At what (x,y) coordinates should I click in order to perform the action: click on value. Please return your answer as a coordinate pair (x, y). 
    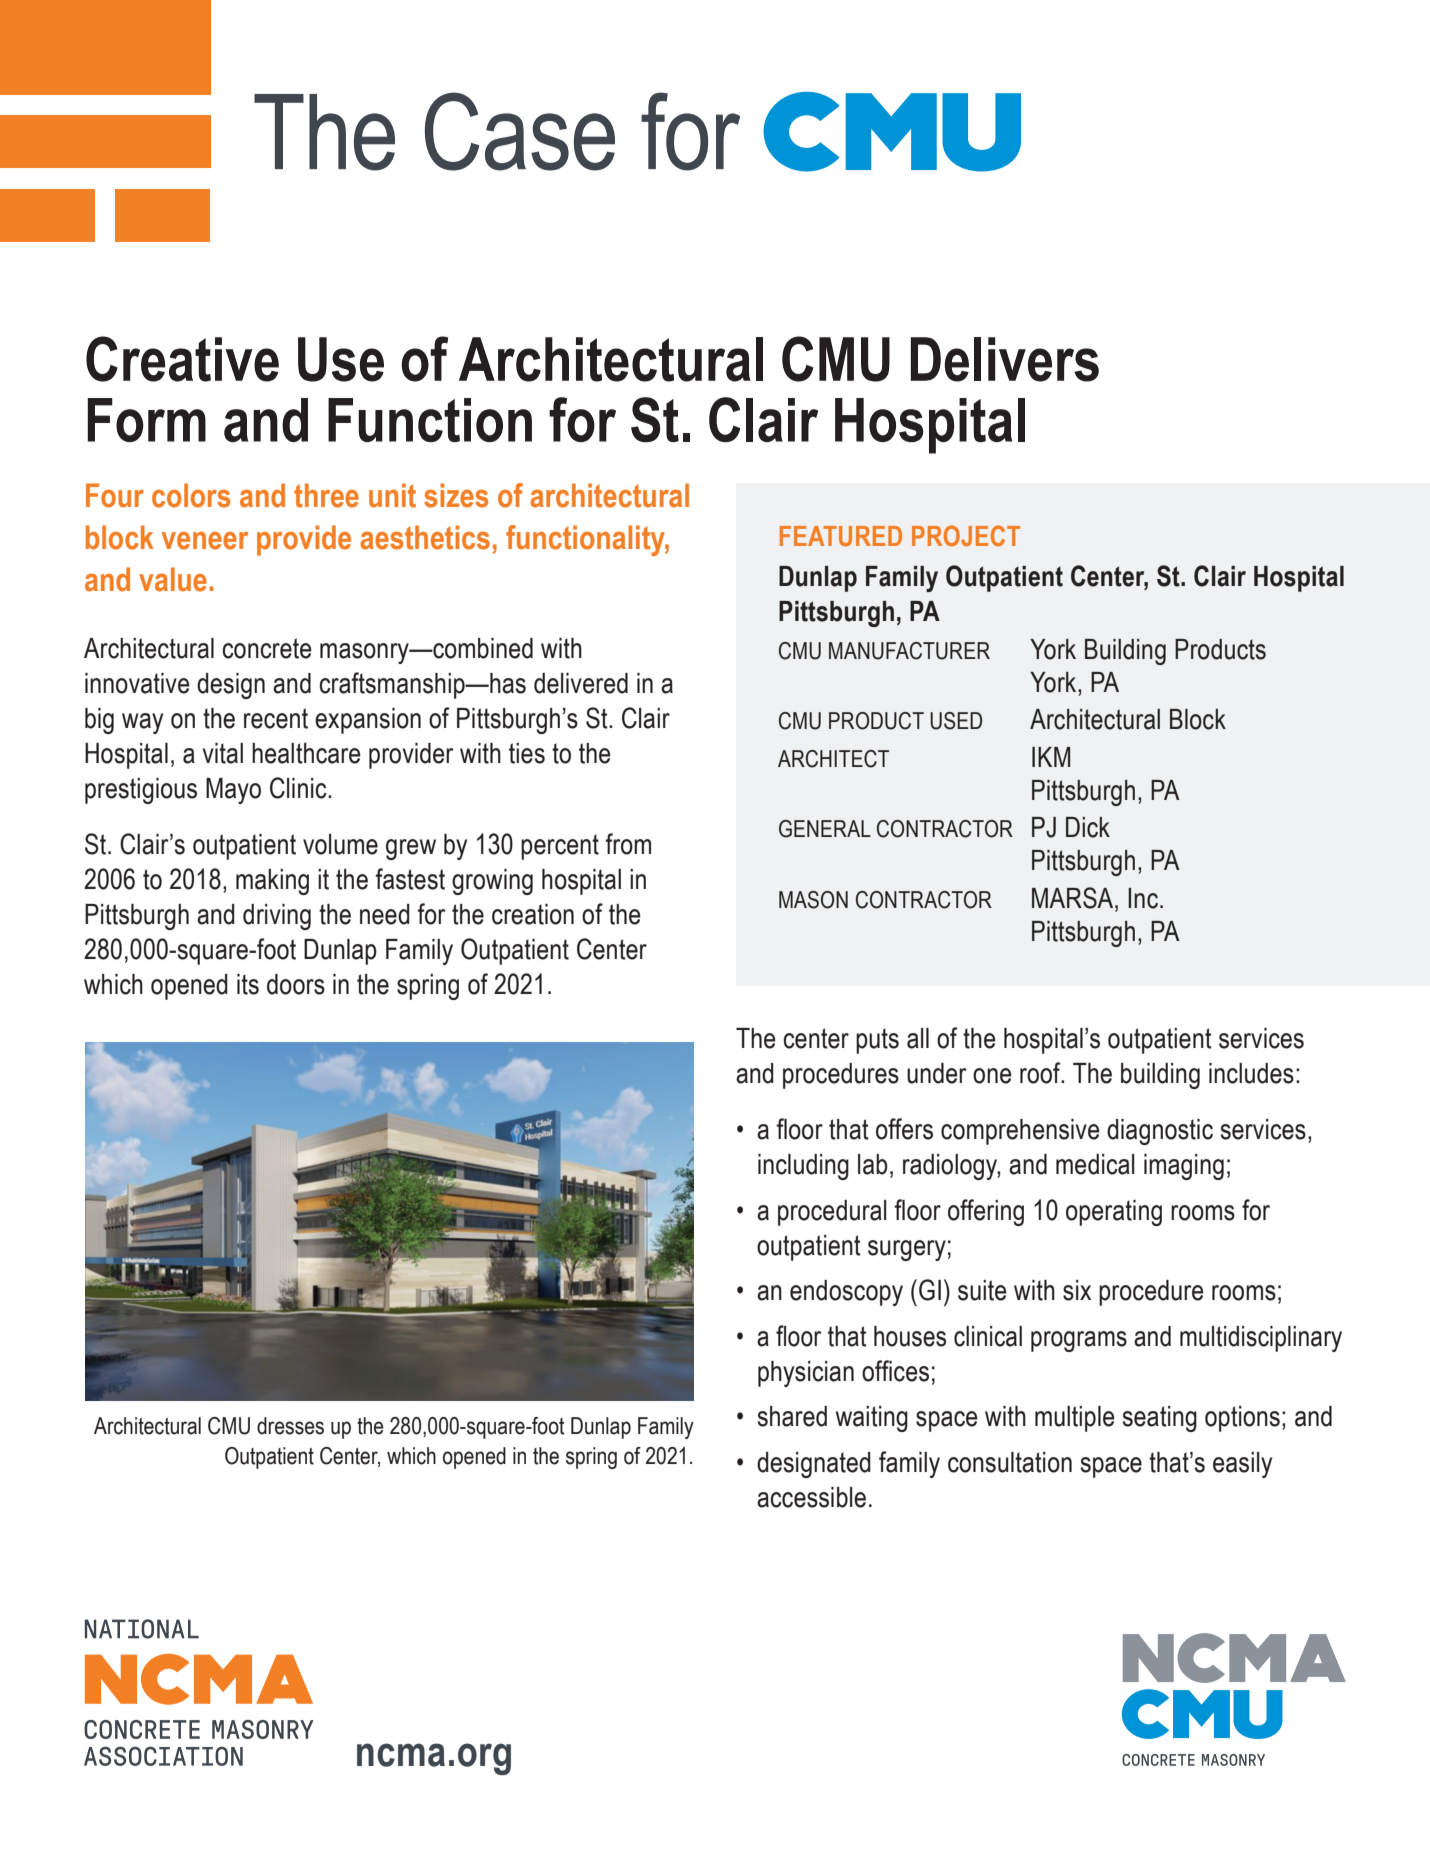
    Looking at the image, I should click on (173, 579).
